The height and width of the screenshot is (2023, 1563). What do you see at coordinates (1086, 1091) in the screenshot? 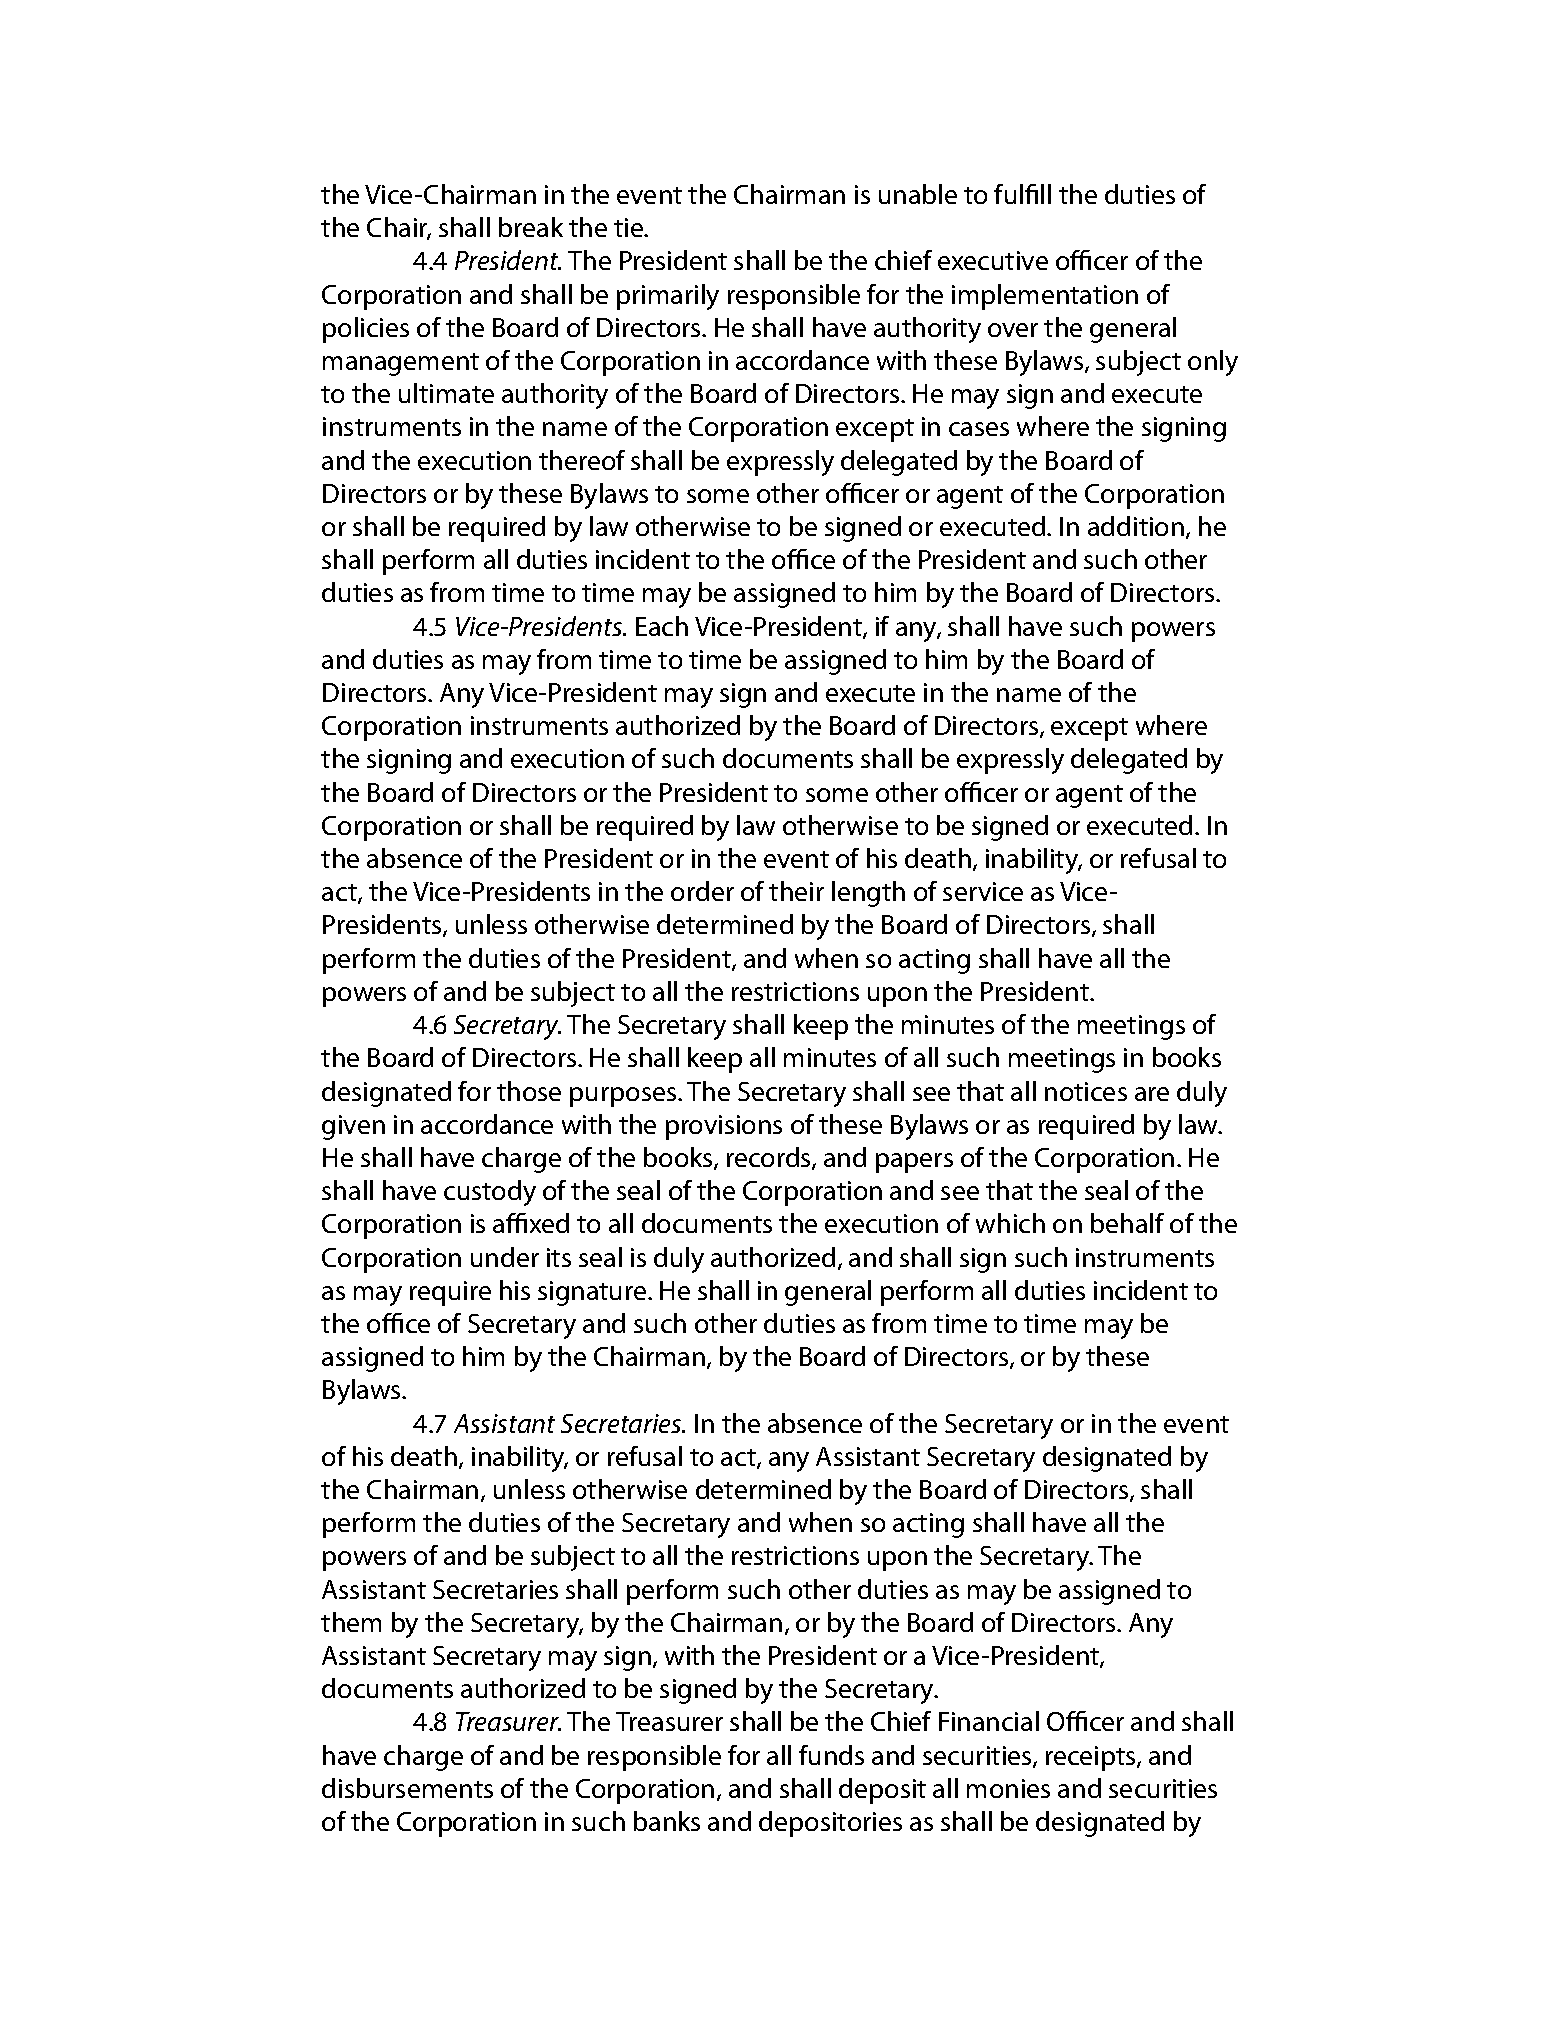
I see `notices` at bounding box center [1086, 1091].
